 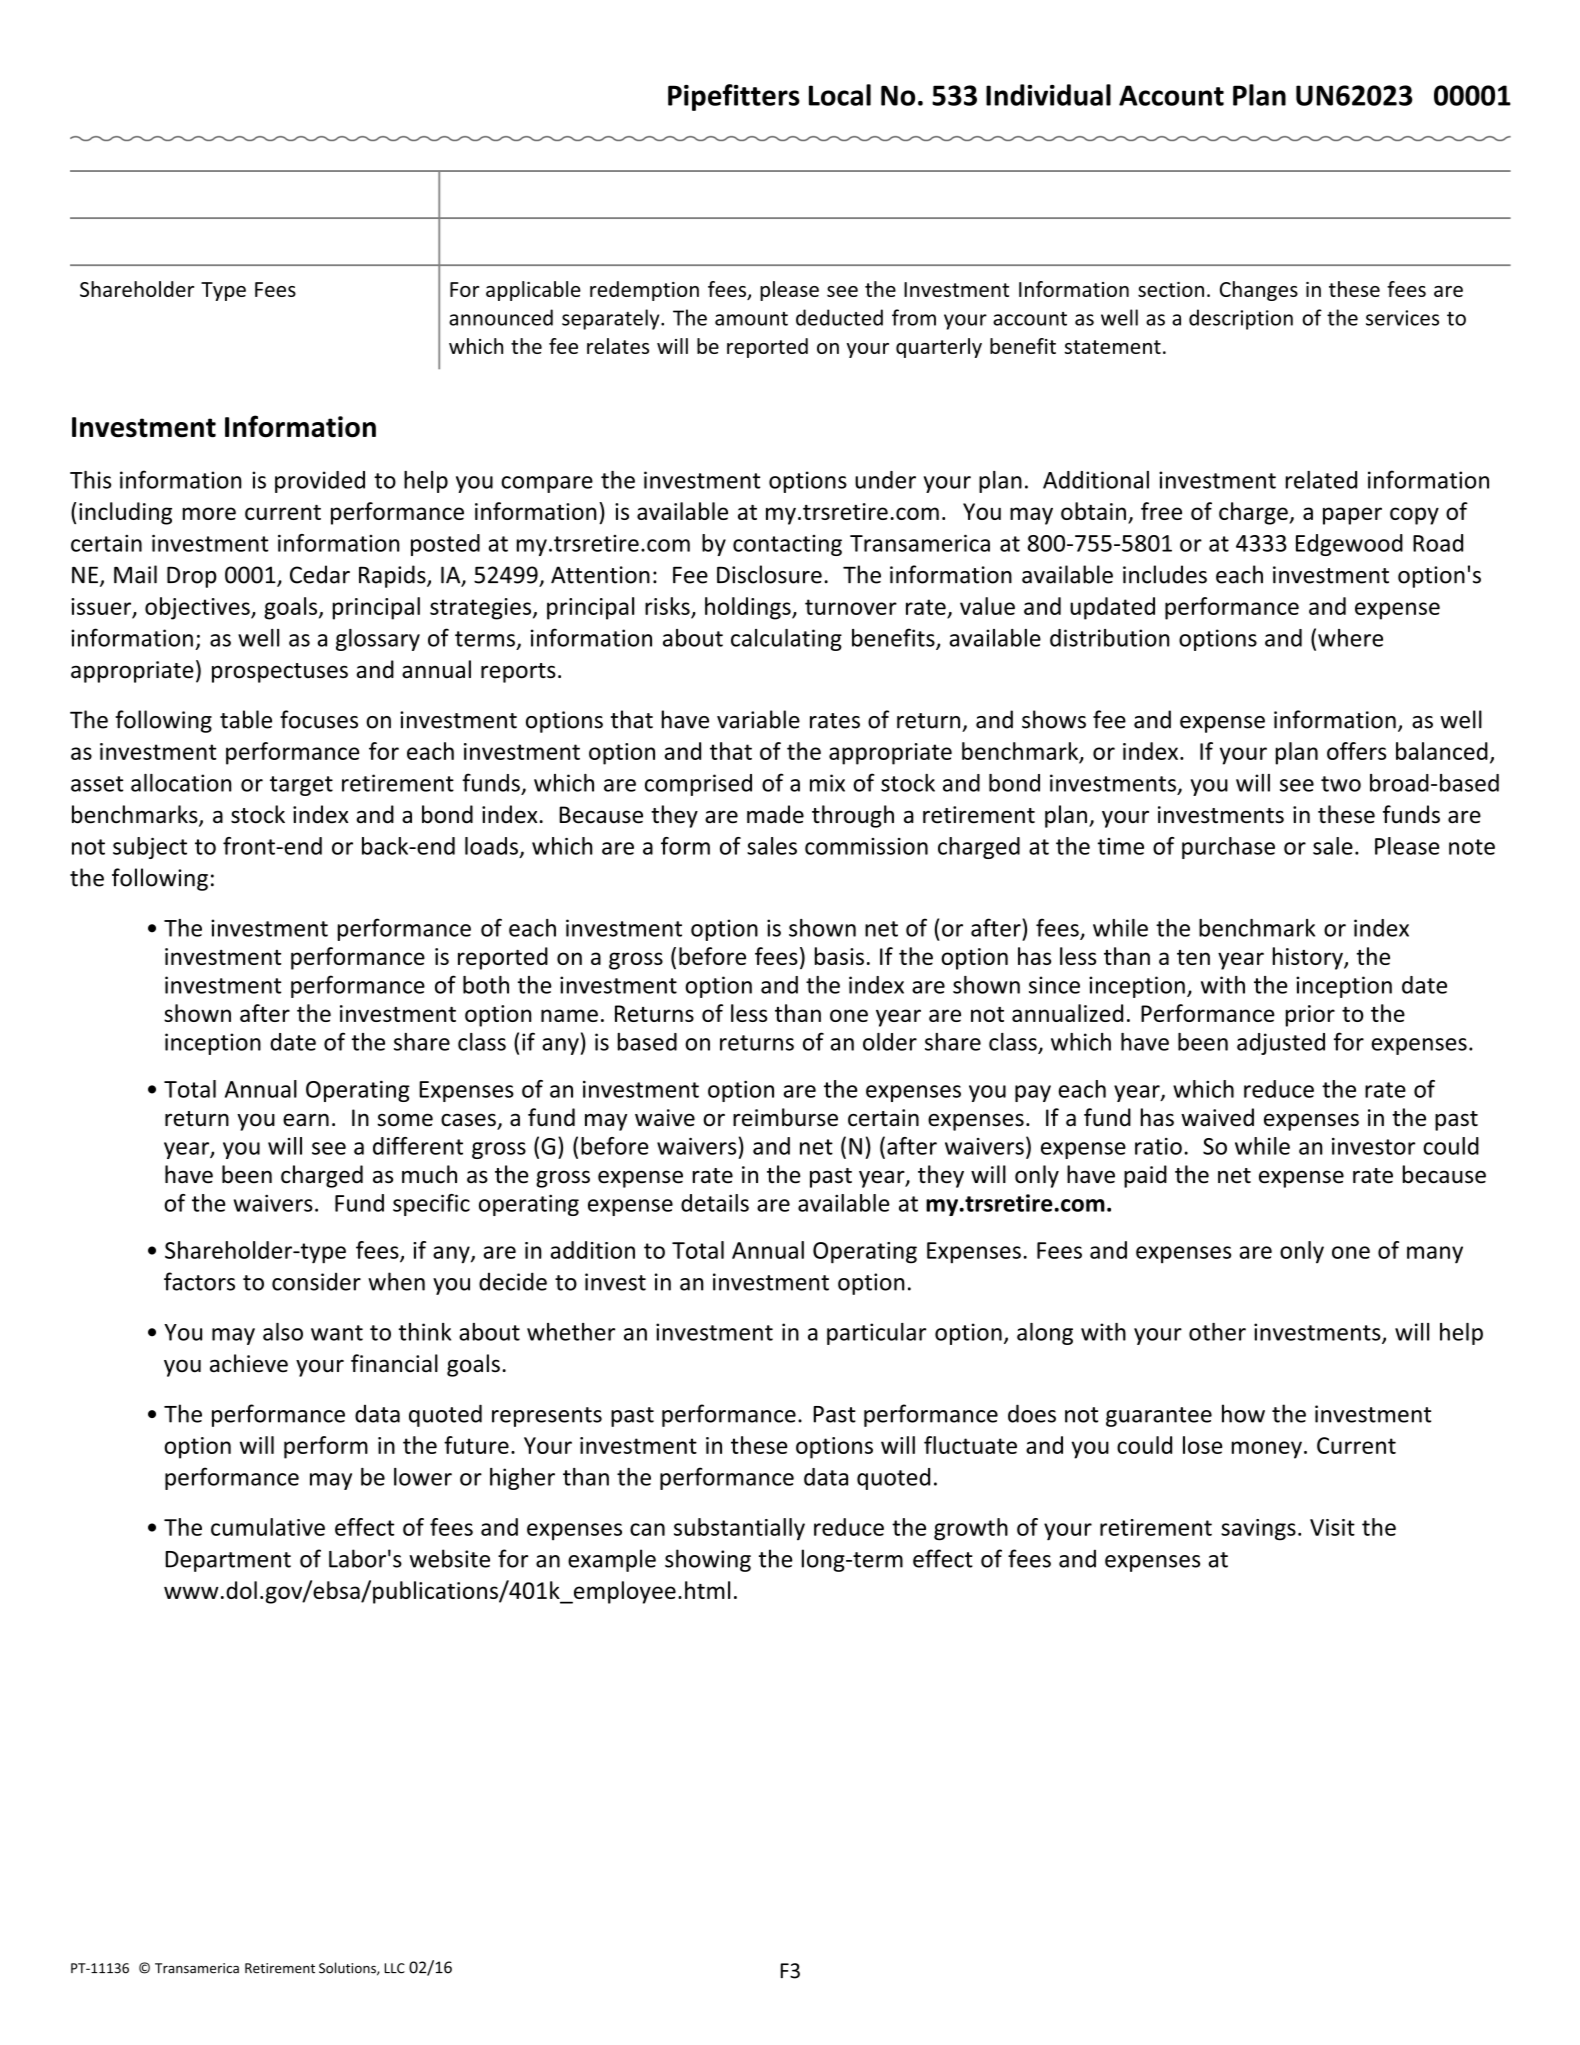 I want to click on LLC, so click(x=394, y=1968).
